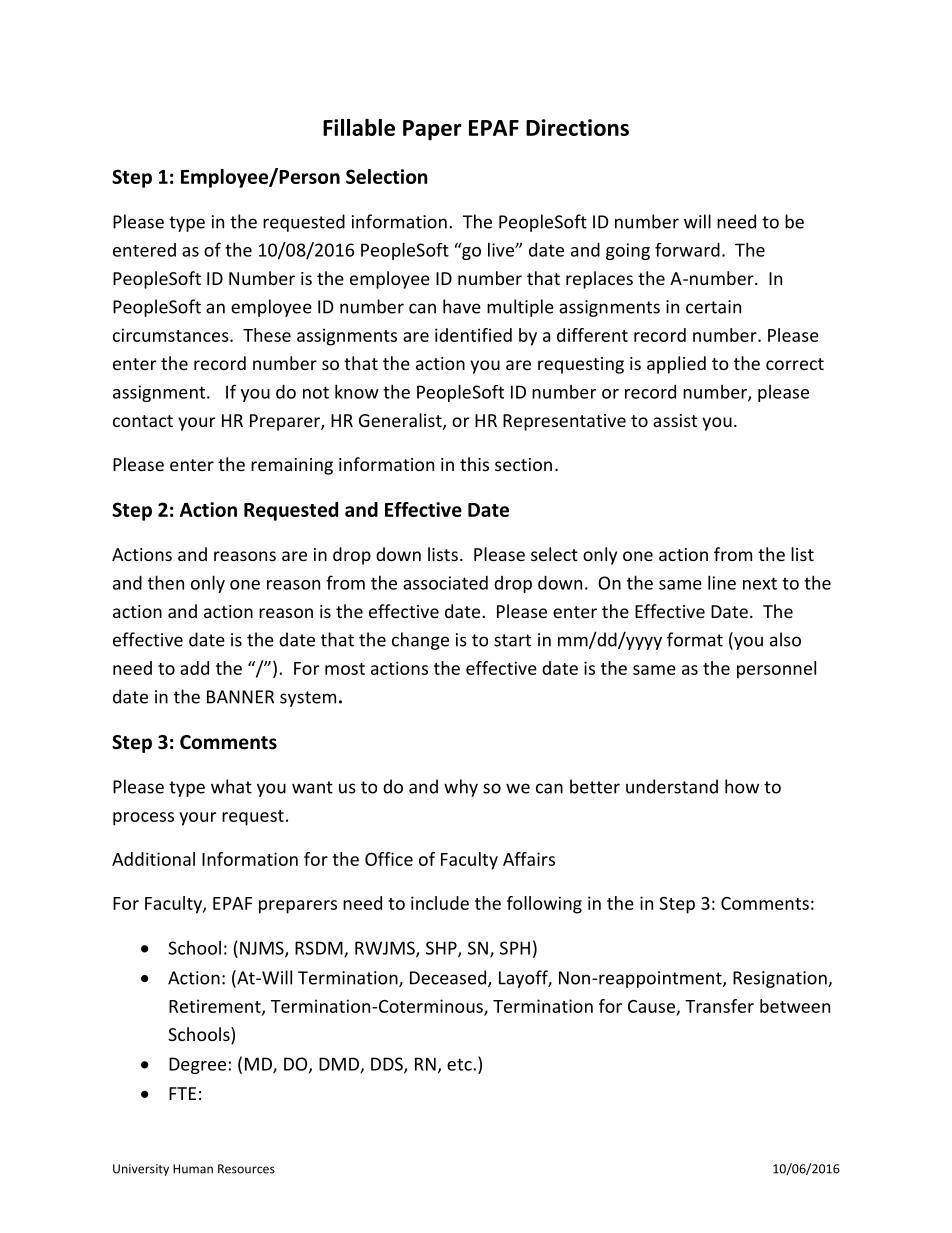 This image has height=1233, width=952. What do you see at coordinates (432, 130) in the image?
I see `Paper` at bounding box center [432, 130].
